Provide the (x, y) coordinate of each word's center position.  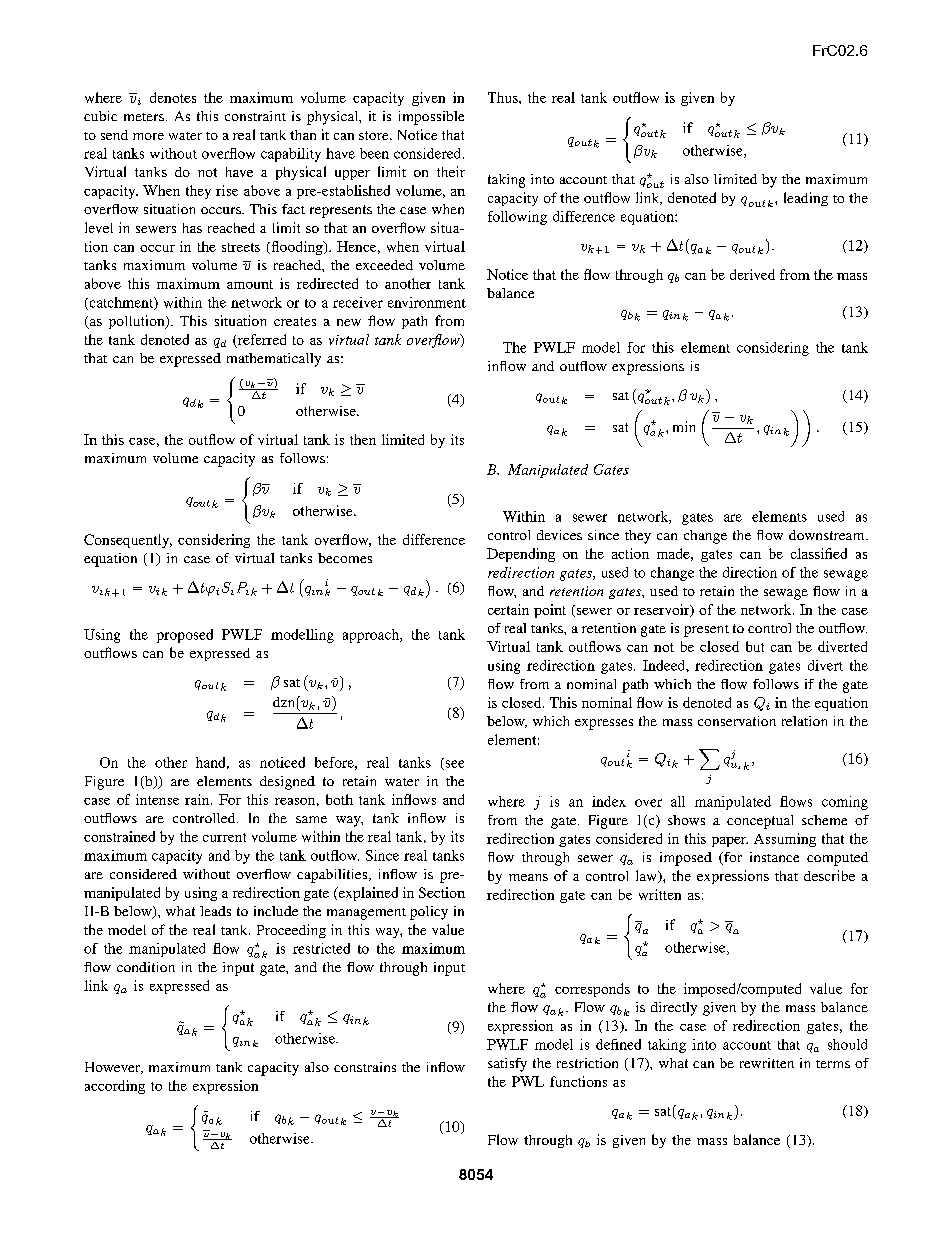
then (363, 439)
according (115, 1087)
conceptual (760, 822)
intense (157, 799)
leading (806, 199)
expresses (604, 724)
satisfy (507, 1065)
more (148, 136)
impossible (431, 118)
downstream (828, 535)
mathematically (274, 360)
